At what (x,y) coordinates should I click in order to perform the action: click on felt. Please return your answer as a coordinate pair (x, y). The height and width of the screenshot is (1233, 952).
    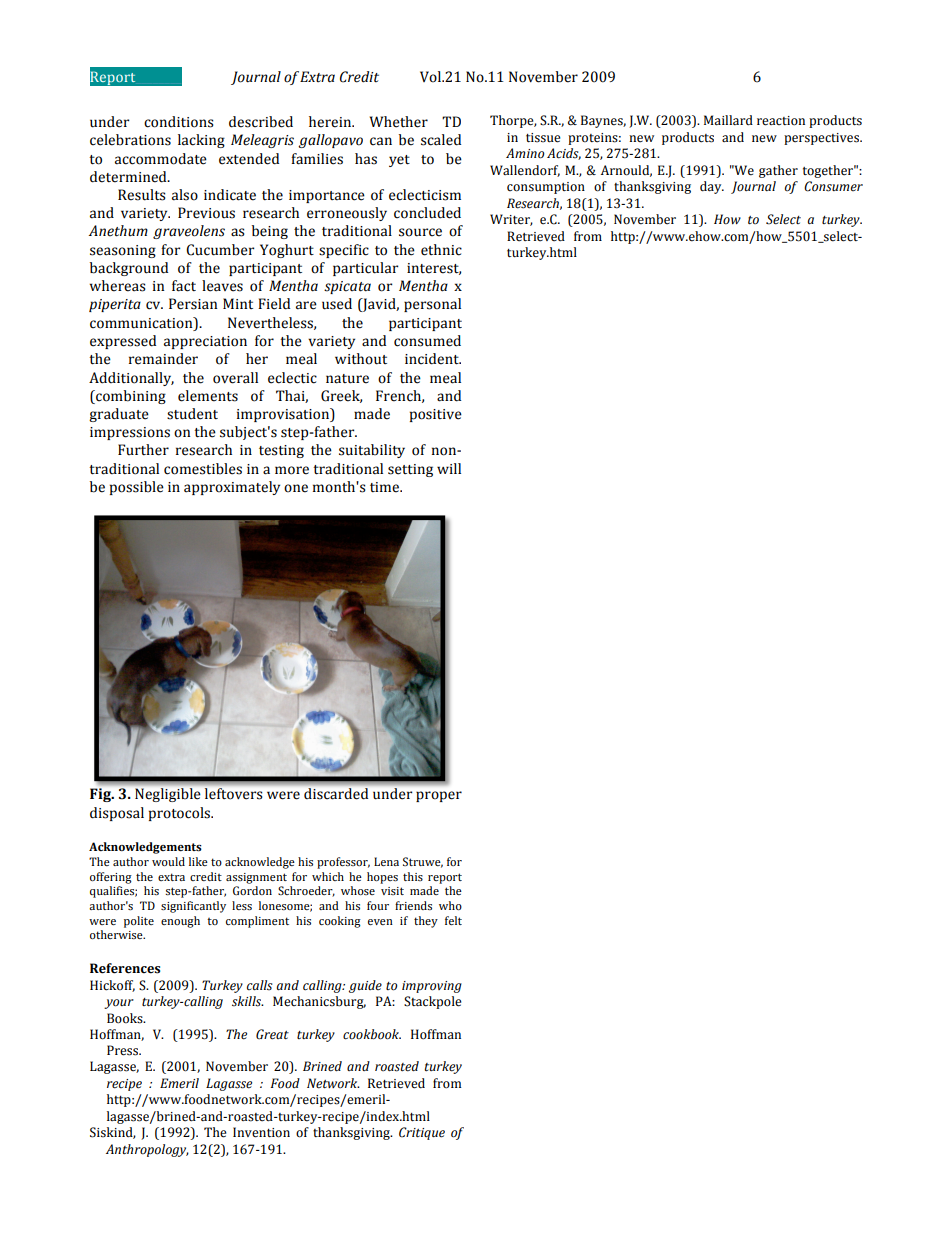
    Looking at the image, I should click on (453, 920).
